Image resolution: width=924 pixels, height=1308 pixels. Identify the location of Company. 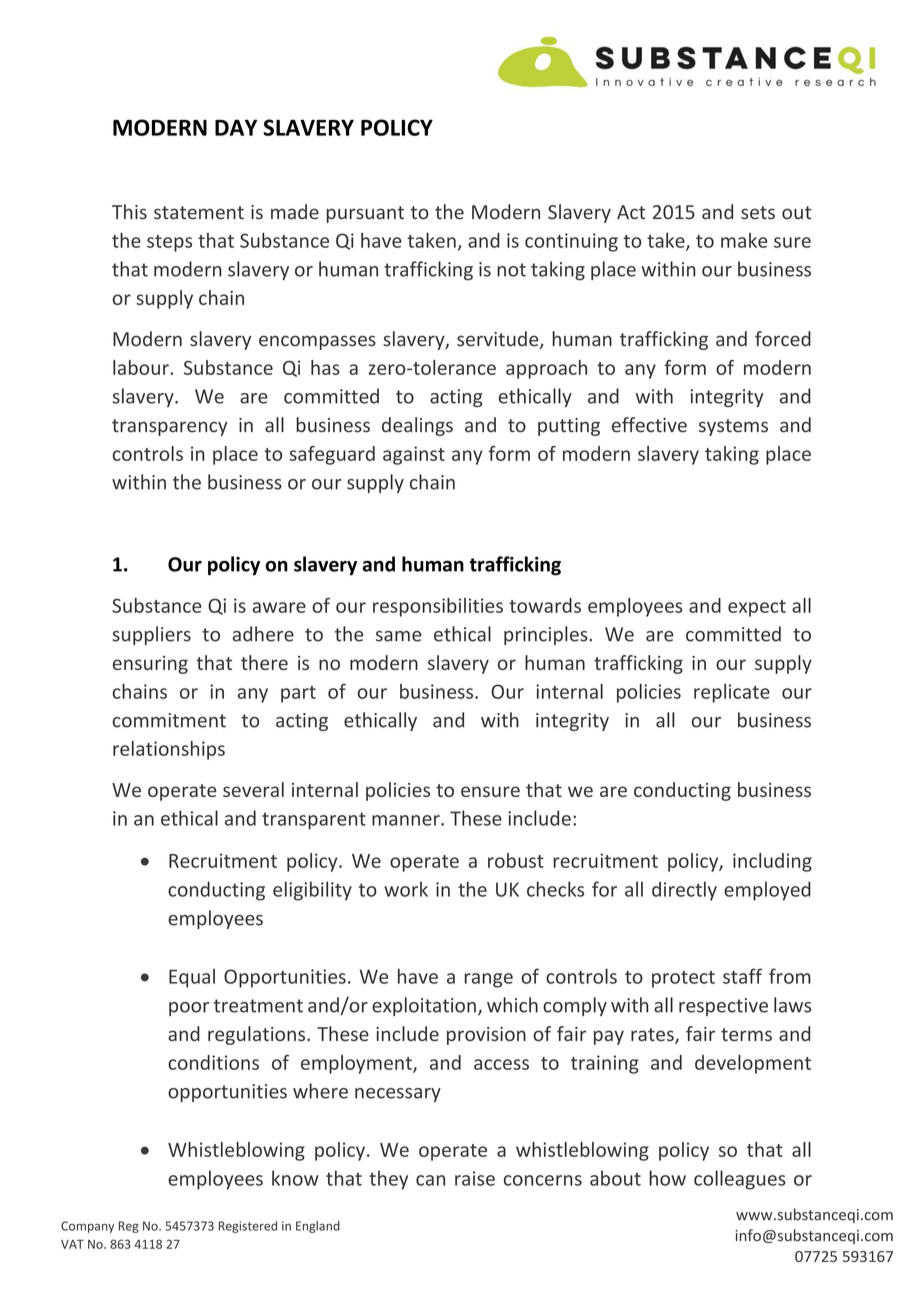
(87, 1227).
